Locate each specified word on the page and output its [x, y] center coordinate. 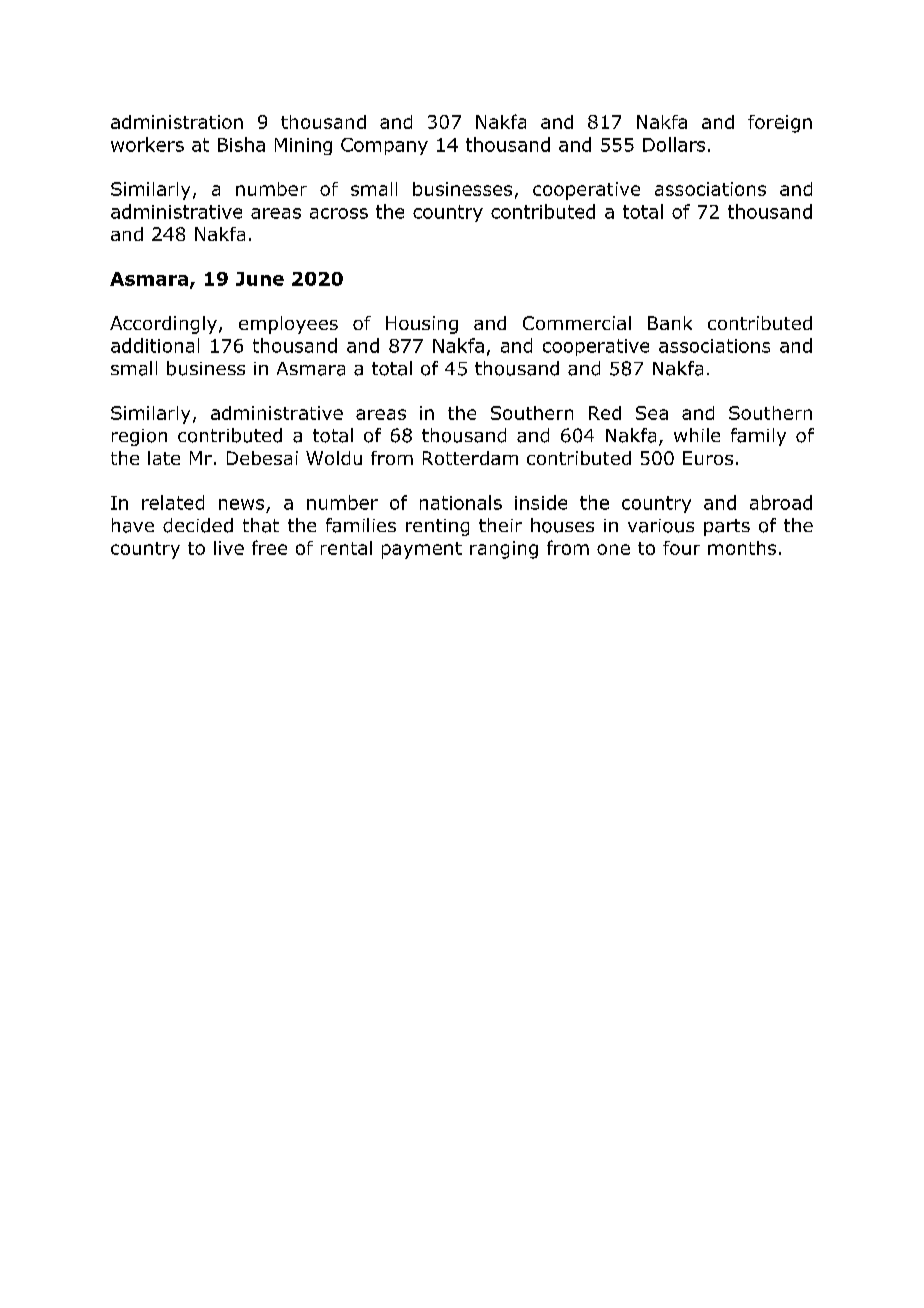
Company [384, 146]
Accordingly [163, 325]
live [229, 548]
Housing [422, 325]
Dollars [674, 144]
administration [177, 122]
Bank [670, 323]
